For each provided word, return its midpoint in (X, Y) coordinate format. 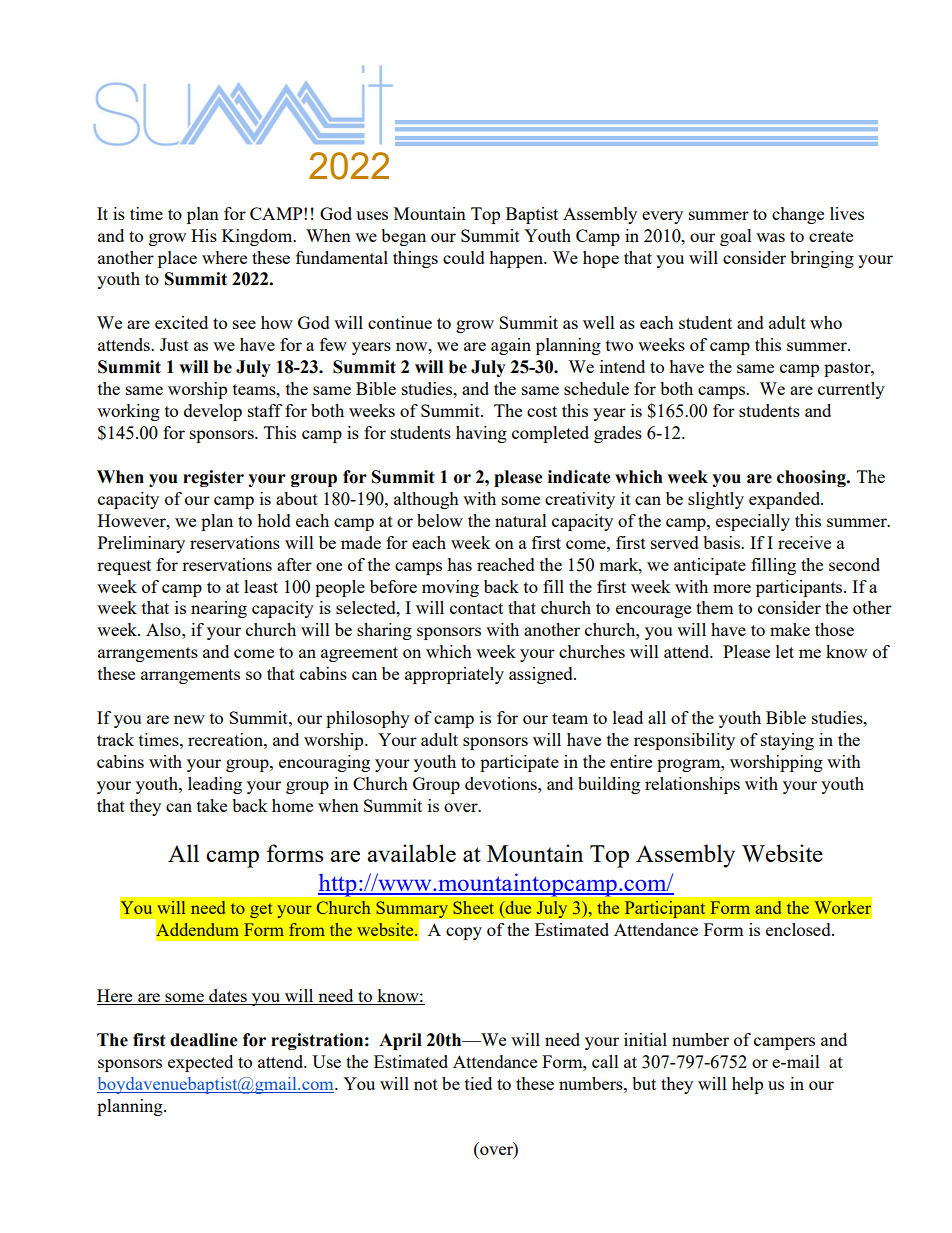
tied (478, 1083)
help (747, 1085)
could (464, 257)
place (177, 259)
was (770, 237)
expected (200, 1063)
